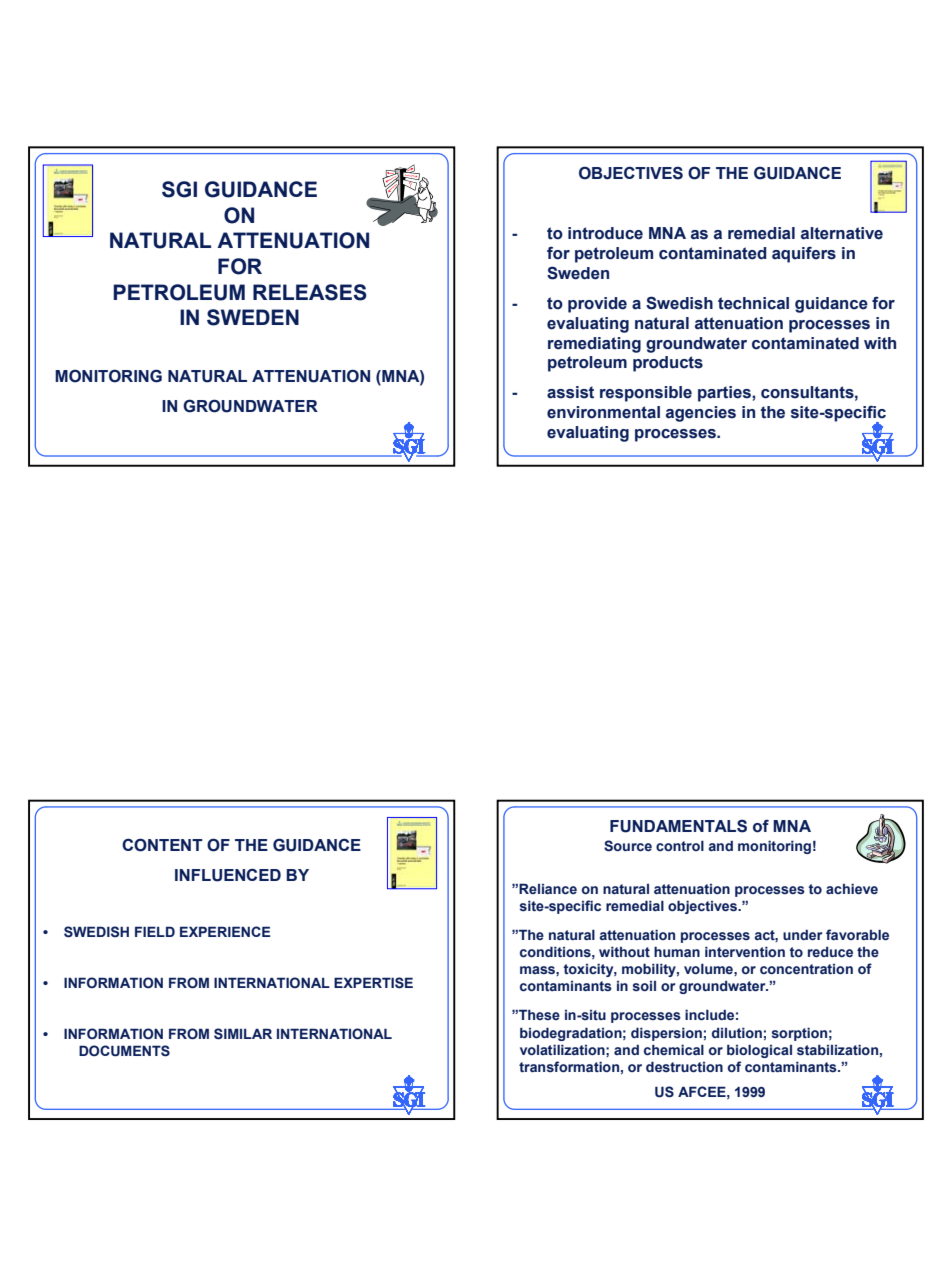 The image size is (952, 1267). I want to click on introduce, so click(605, 233).
